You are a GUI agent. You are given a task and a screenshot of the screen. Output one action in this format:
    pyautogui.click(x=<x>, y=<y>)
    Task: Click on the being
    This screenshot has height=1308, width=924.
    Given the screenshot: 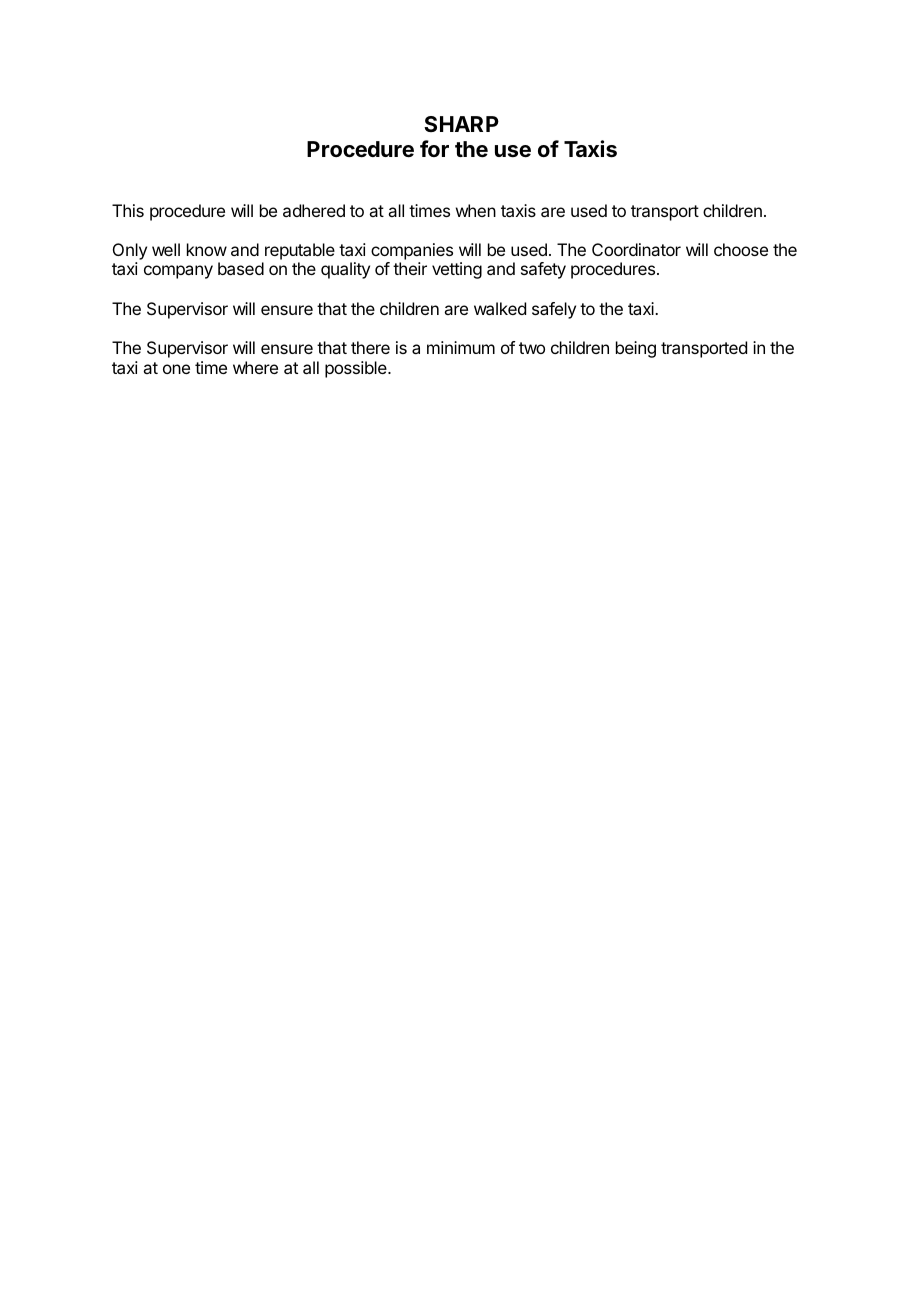 What is the action you would take?
    pyautogui.click(x=636, y=349)
